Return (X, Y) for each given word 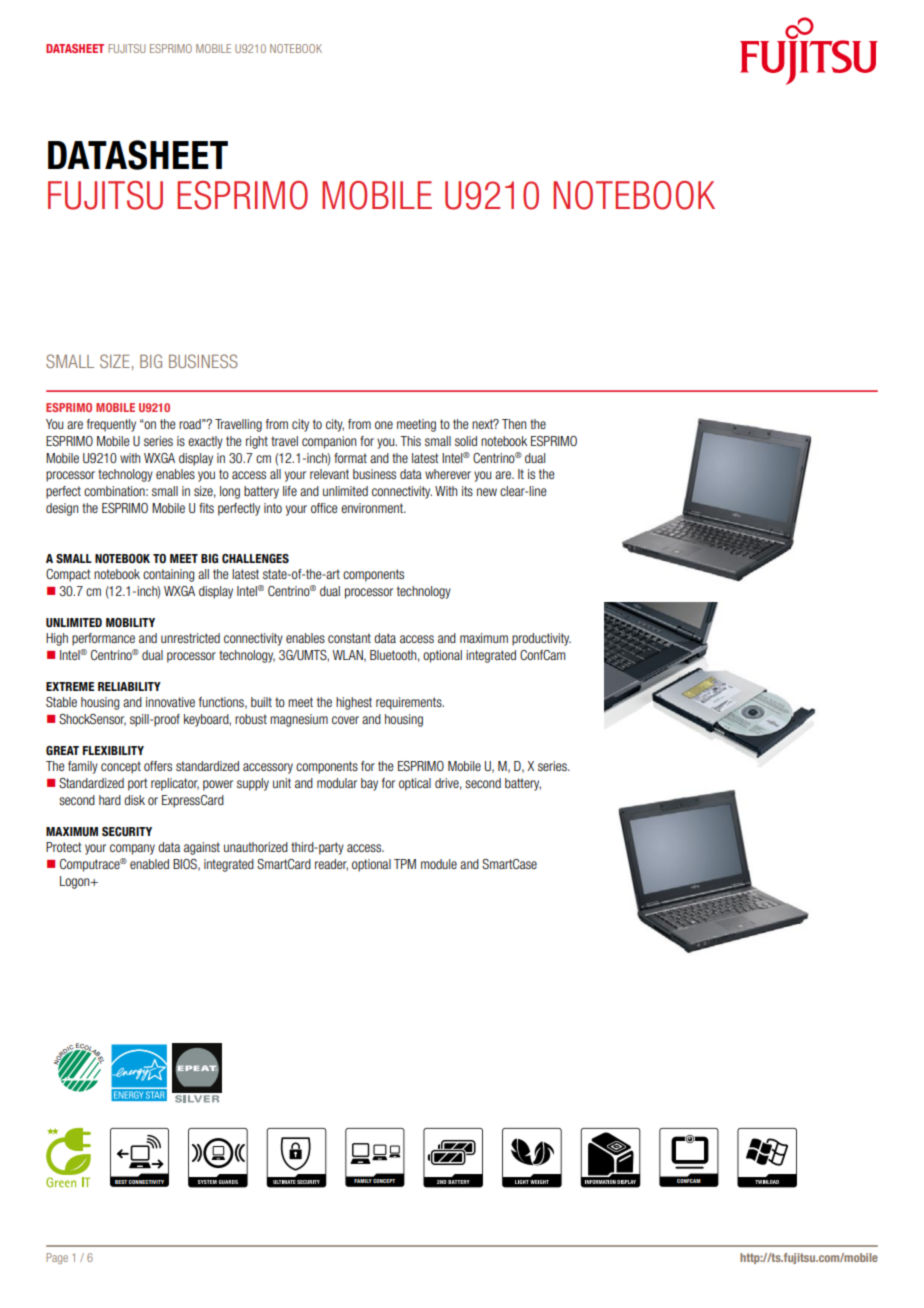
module (439, 864)
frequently (111, 425)
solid (466, 441)
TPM (405, 864)
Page (57, 1258)
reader (331, 865)
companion (329, 442)
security (127, 831)
